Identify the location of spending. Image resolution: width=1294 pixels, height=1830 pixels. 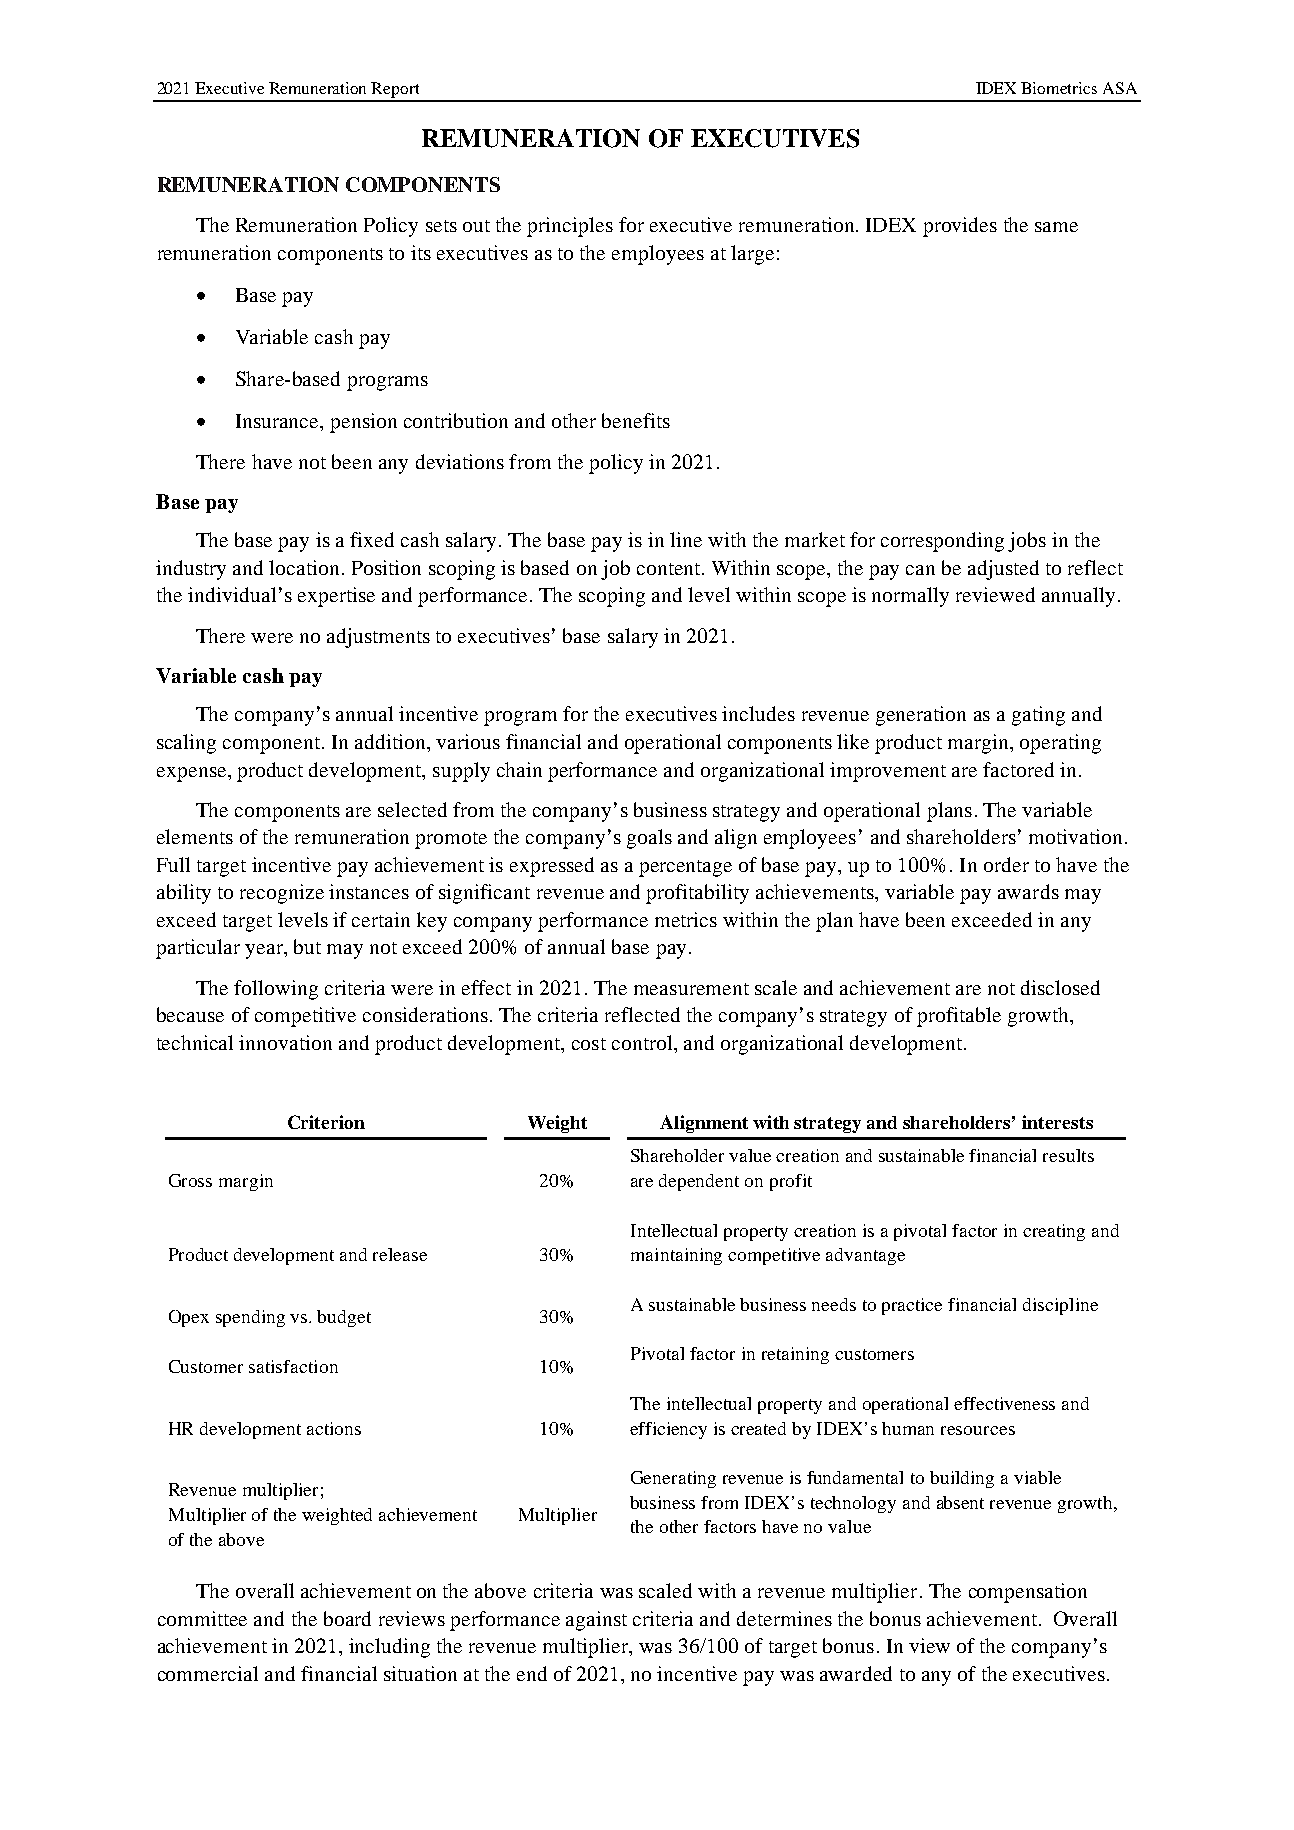
(250, 1318).
